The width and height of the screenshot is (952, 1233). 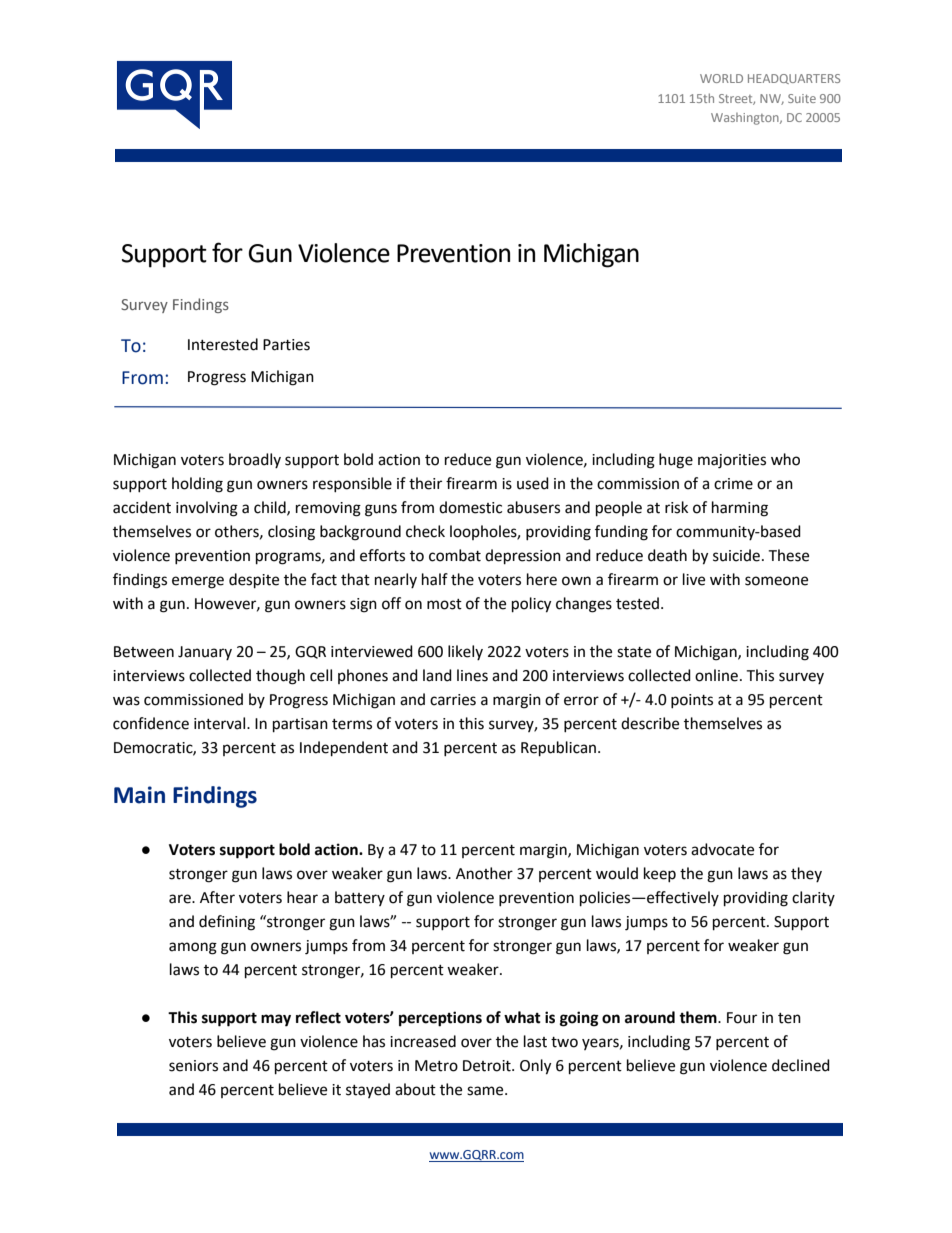 What do you see at coordinates (722, 849) in the screenshot?
I see `advocate` at bounding box center [722, 849].
